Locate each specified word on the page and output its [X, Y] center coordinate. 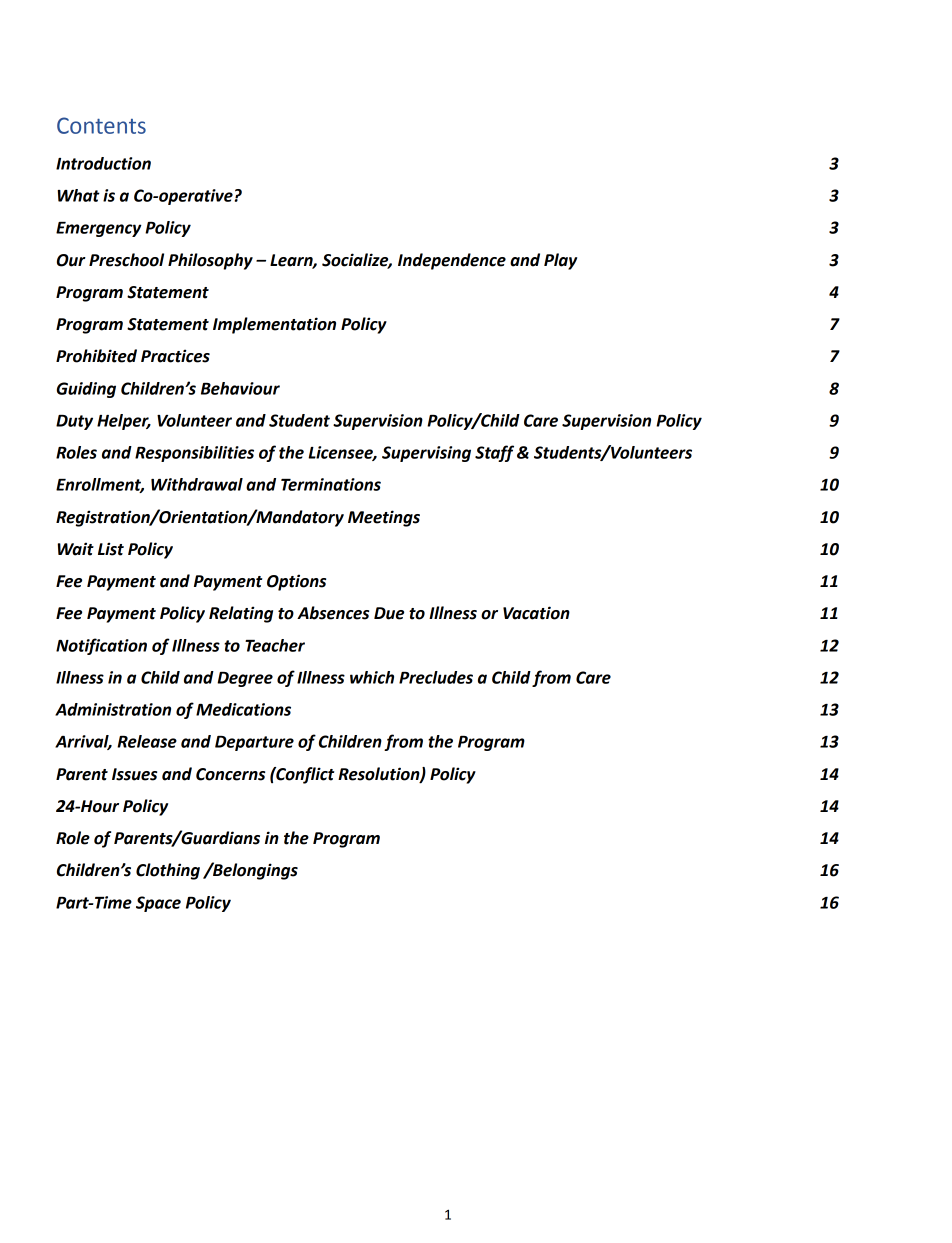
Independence [452, 261]
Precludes [436, 677]
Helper [124, 422]
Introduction [103, 163]
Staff [494, 453]
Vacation [536, 613]
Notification [101, 646]
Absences [333, 613]
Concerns [230, 774]
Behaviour [240, 388]
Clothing [168, 871]
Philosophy [210, 261]
